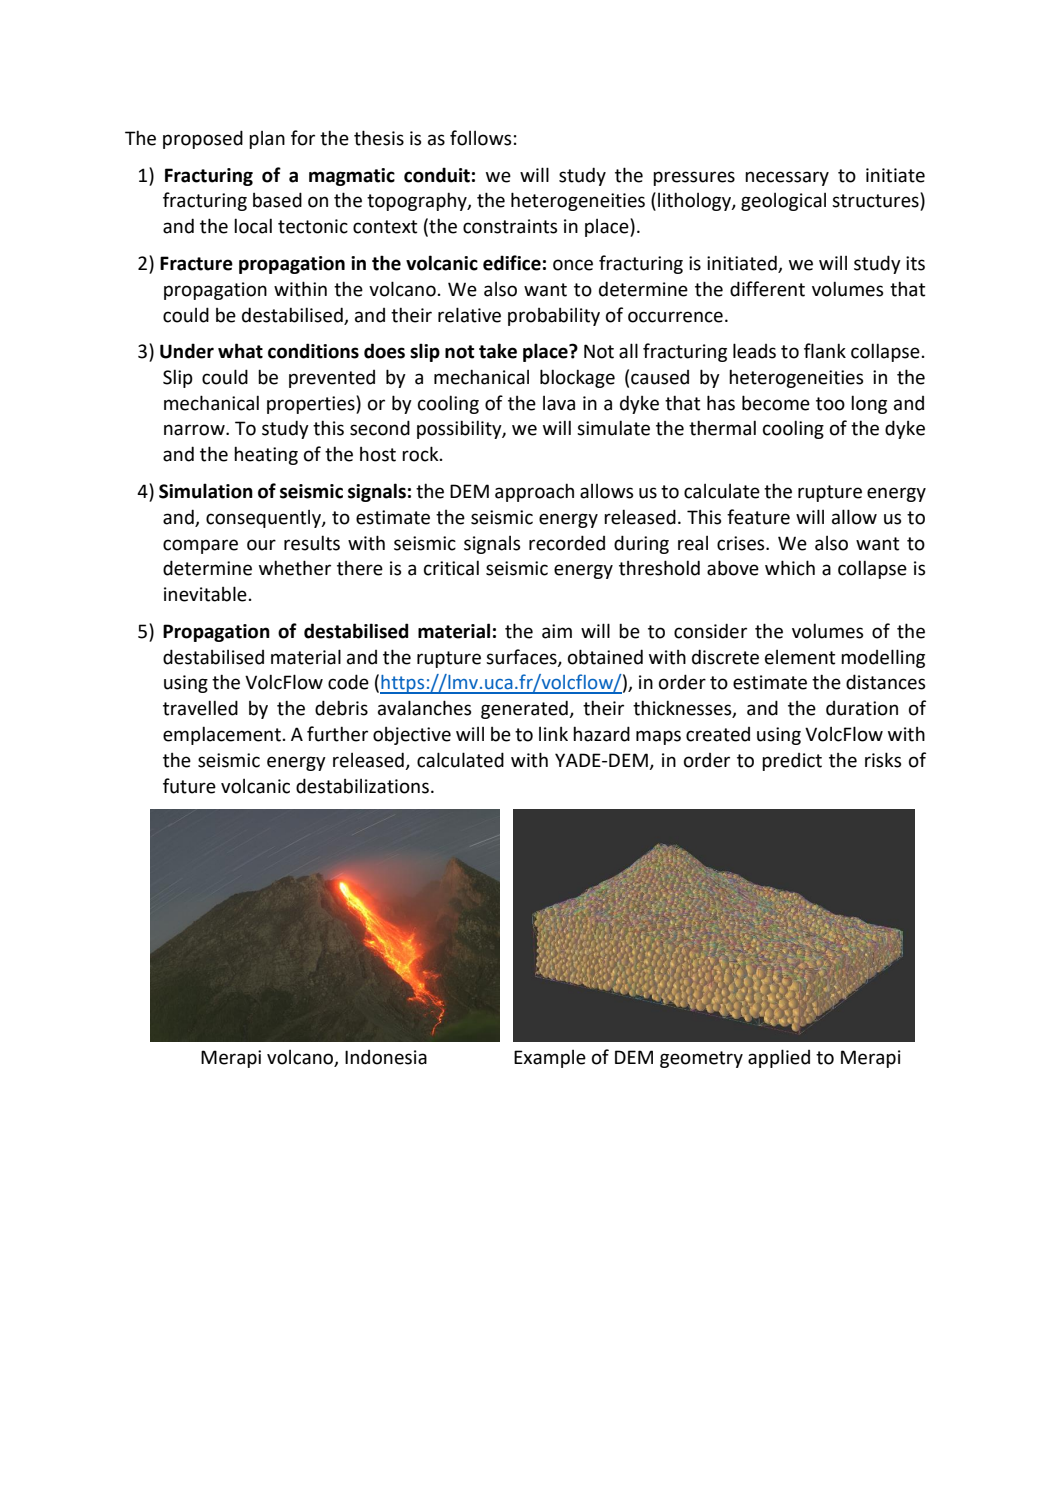  I want to click on approach, so click(534, 492).
